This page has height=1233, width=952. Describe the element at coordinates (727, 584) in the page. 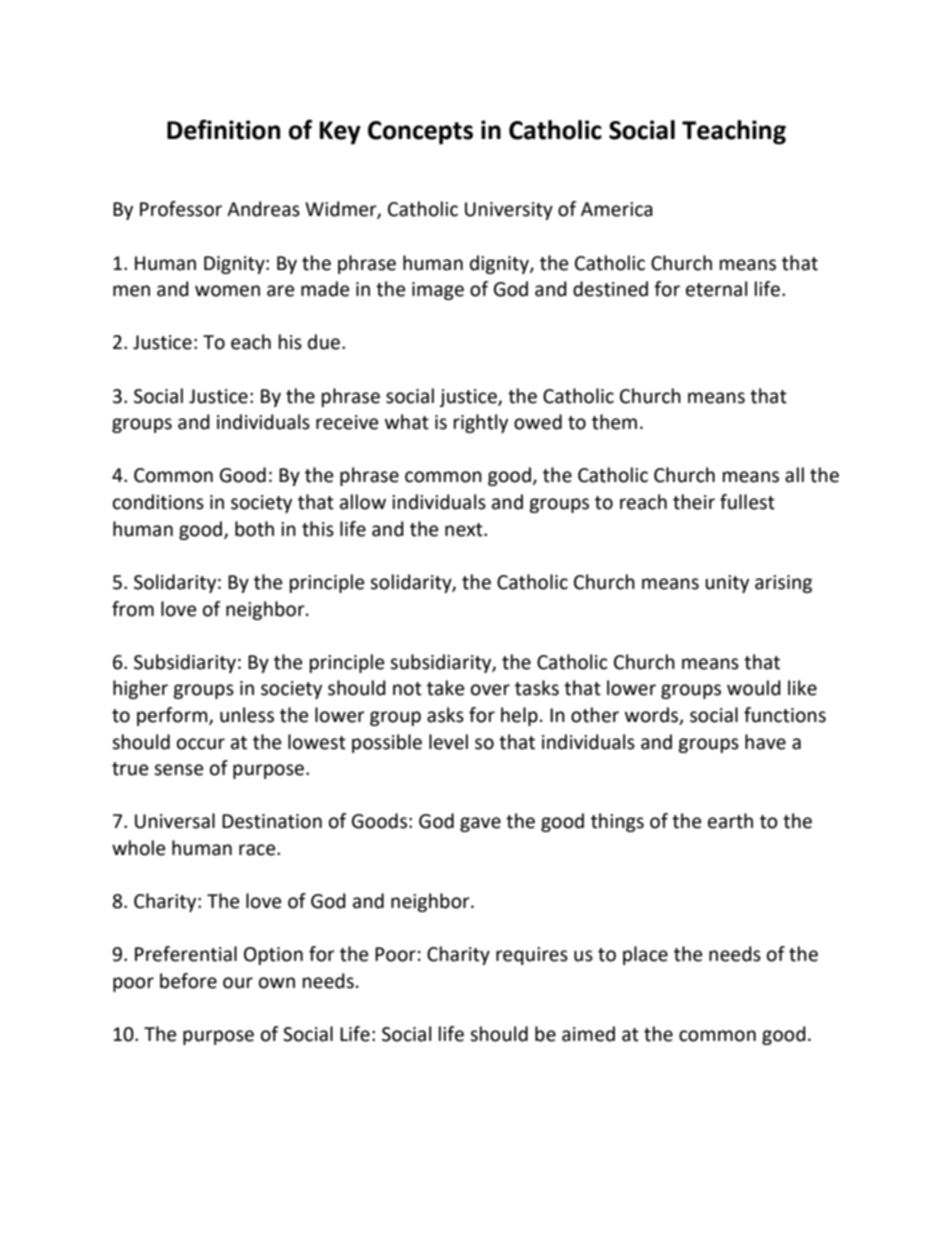

I see `unity` at that location.
